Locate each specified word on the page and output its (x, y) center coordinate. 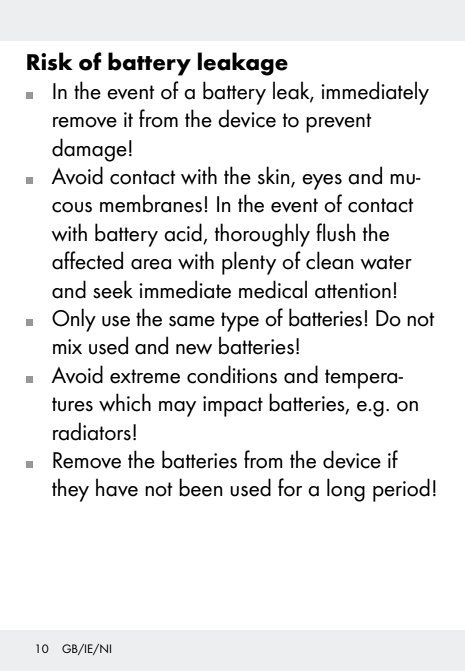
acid (183, 232)
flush (336, 232)
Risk (50, 61)
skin (275, 176)
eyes (322, 182)
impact (233, 406)
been (201, 487)
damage (89, 150)
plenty (249, 263)
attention (353, 291)
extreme (145, 376)
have (117, 487)
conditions (232, 374)
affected (87, 260)
